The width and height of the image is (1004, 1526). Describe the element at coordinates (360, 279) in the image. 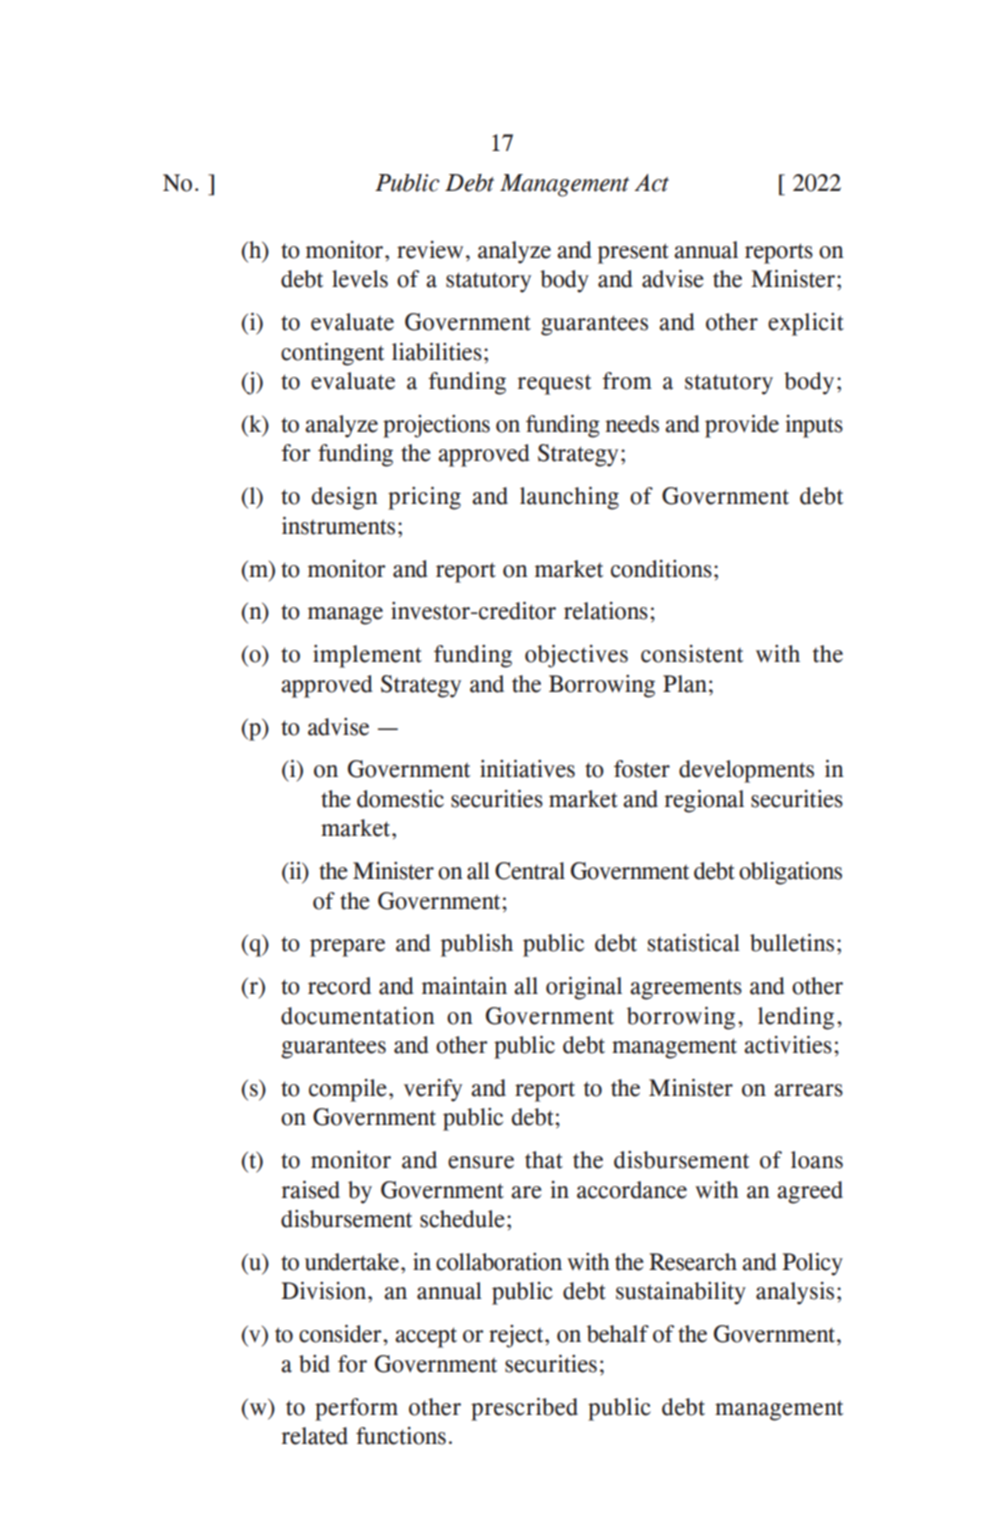

I see `levels` at that location.
